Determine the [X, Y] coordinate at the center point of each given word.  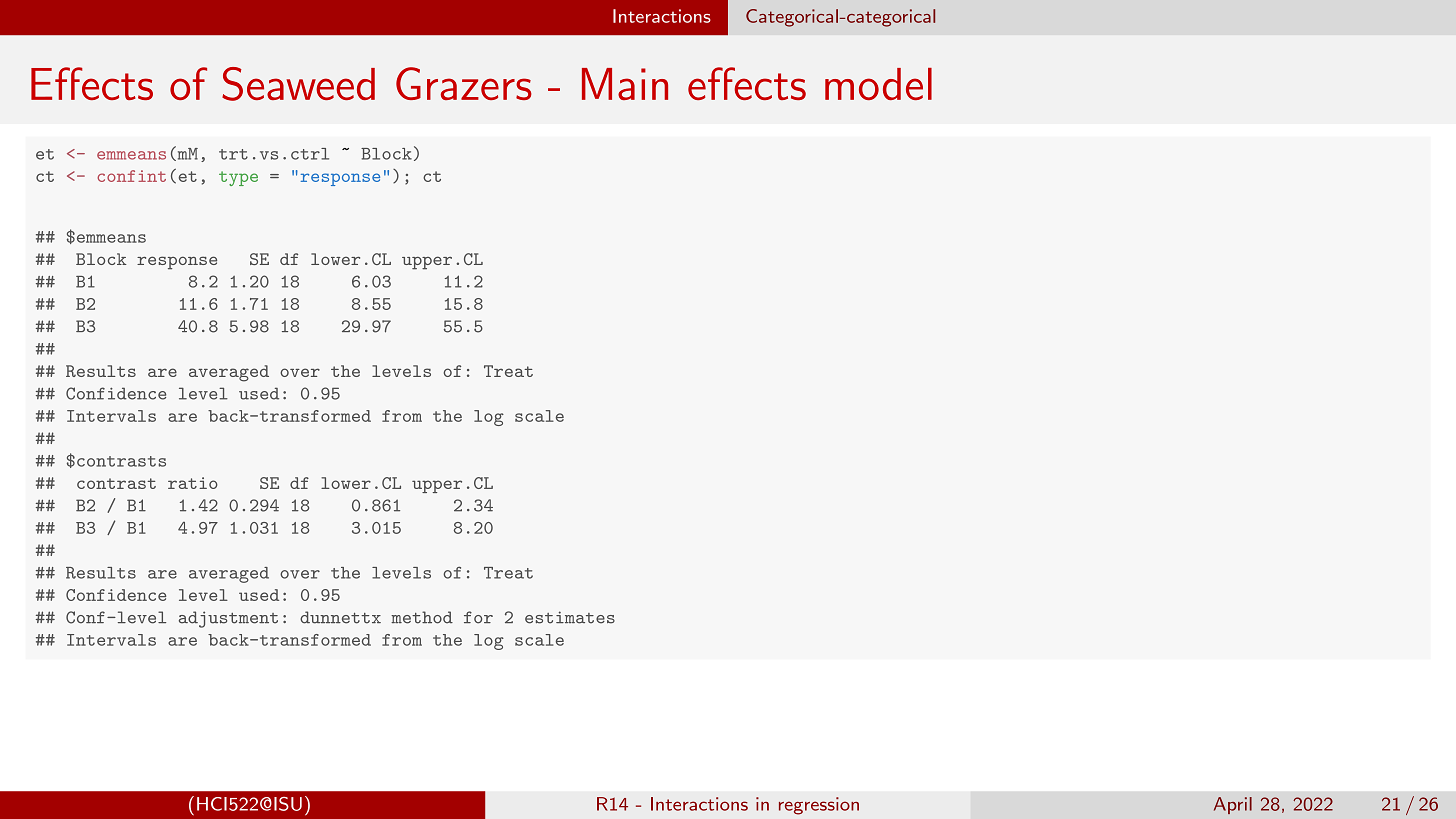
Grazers [464, 83]
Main [625, 84]
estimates [570, 617]
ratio [193, 483]
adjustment [228, 619]
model [878, 84]
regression [819, 806]
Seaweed [298, 84]
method [422, 617]
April [1233, 805]
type [238, 178]
